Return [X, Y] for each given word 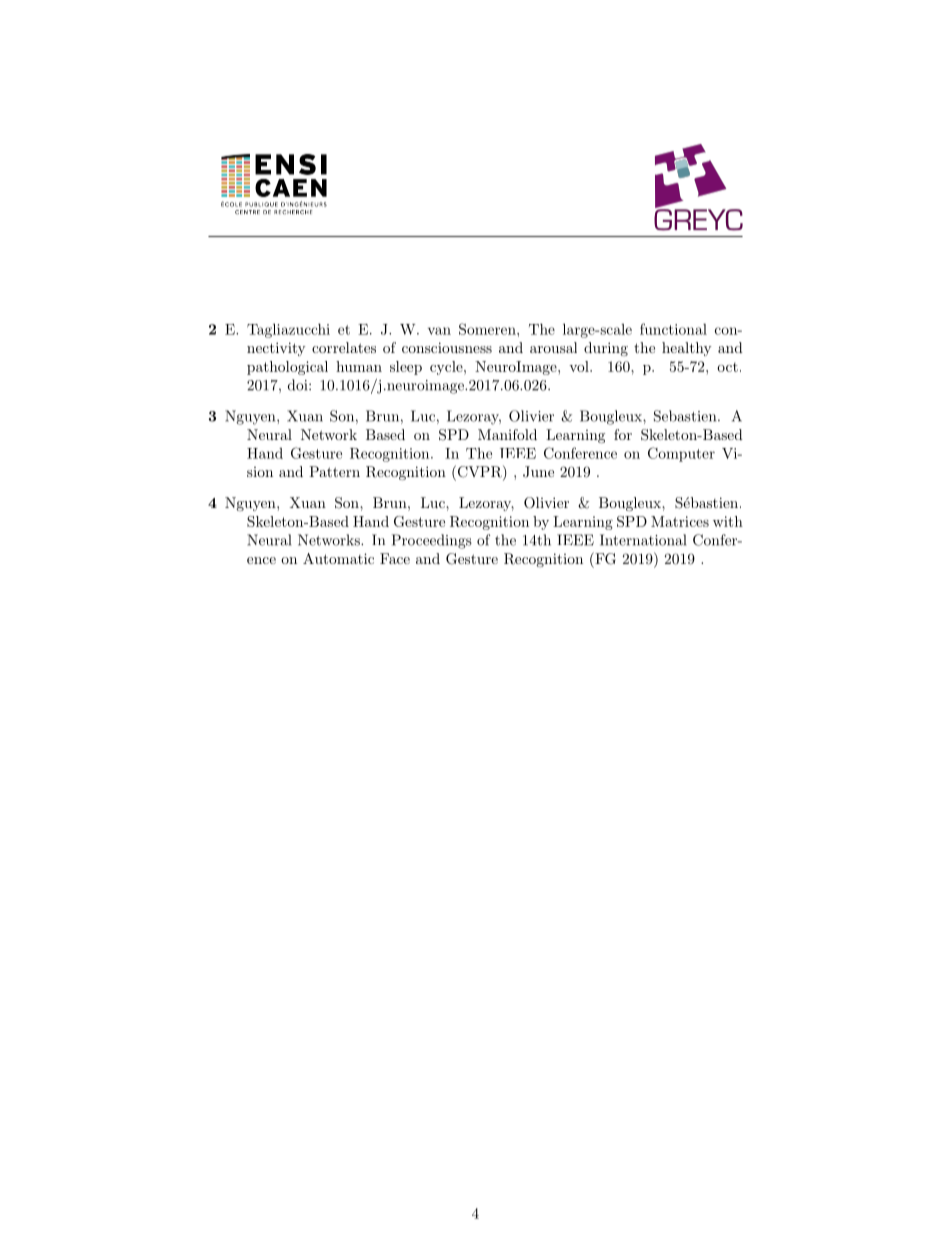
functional [673, 329]
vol [580, 366]
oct [727, 367]
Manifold [507, 434]
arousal [553, 347]
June [538, 472]
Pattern [334, 471]
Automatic [338, 558]
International [643, 540]
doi [299, 385]
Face [395, 558]
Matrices [680, 521]
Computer [681, 454]
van [439, 331]
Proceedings [432, 541]
